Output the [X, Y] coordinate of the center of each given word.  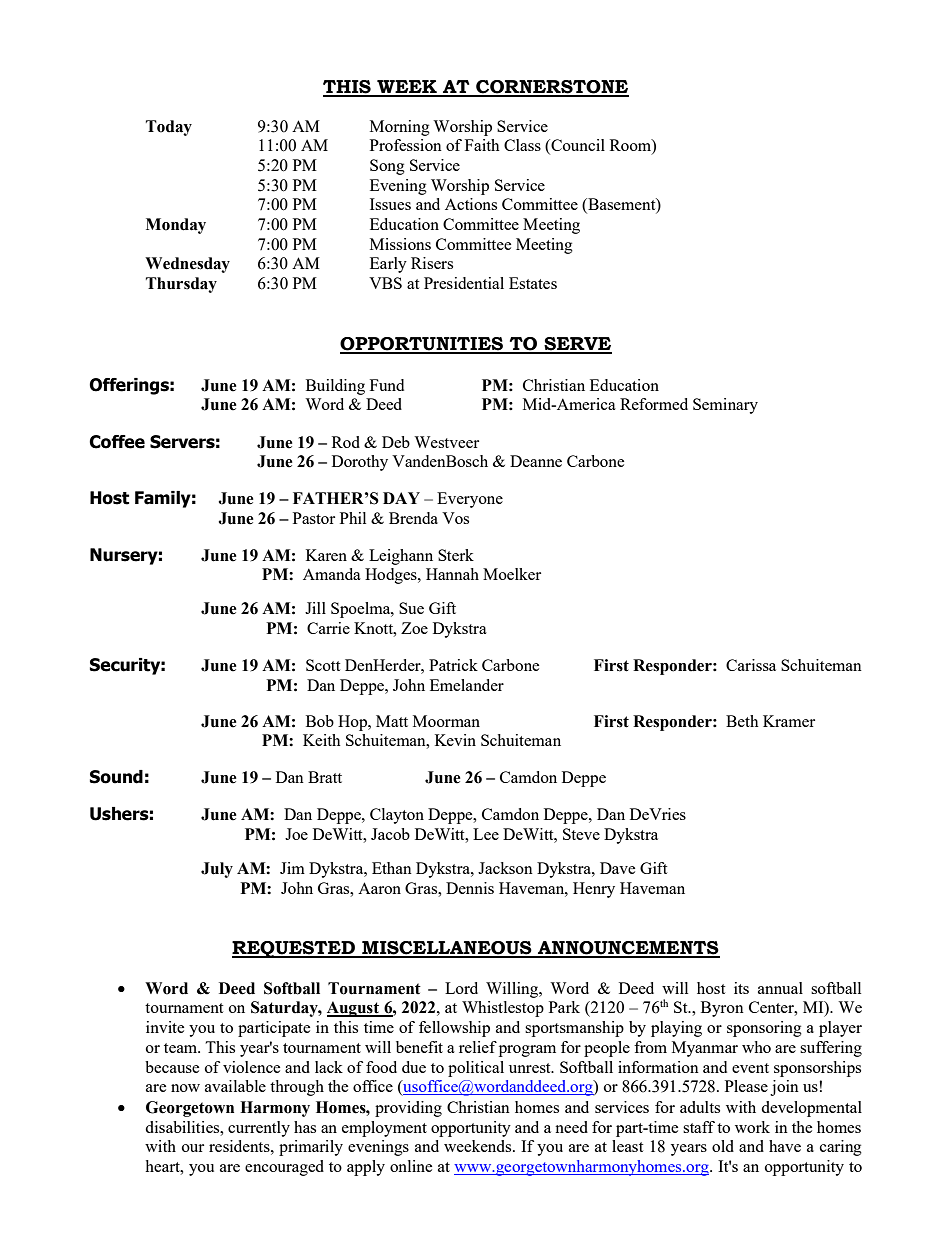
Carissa [751, 665]
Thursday [181, 285]
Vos [455, 518]
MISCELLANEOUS [447, 949]
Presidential [464, 283]
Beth [742, 721]
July [217, 870]
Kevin [455, 740]
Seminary [725, 406]
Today [169, 128]
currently [259, 1129]
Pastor [314, 518]
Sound [116, 777]
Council [577, 146]
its [741, 988]
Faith [482, 145]
